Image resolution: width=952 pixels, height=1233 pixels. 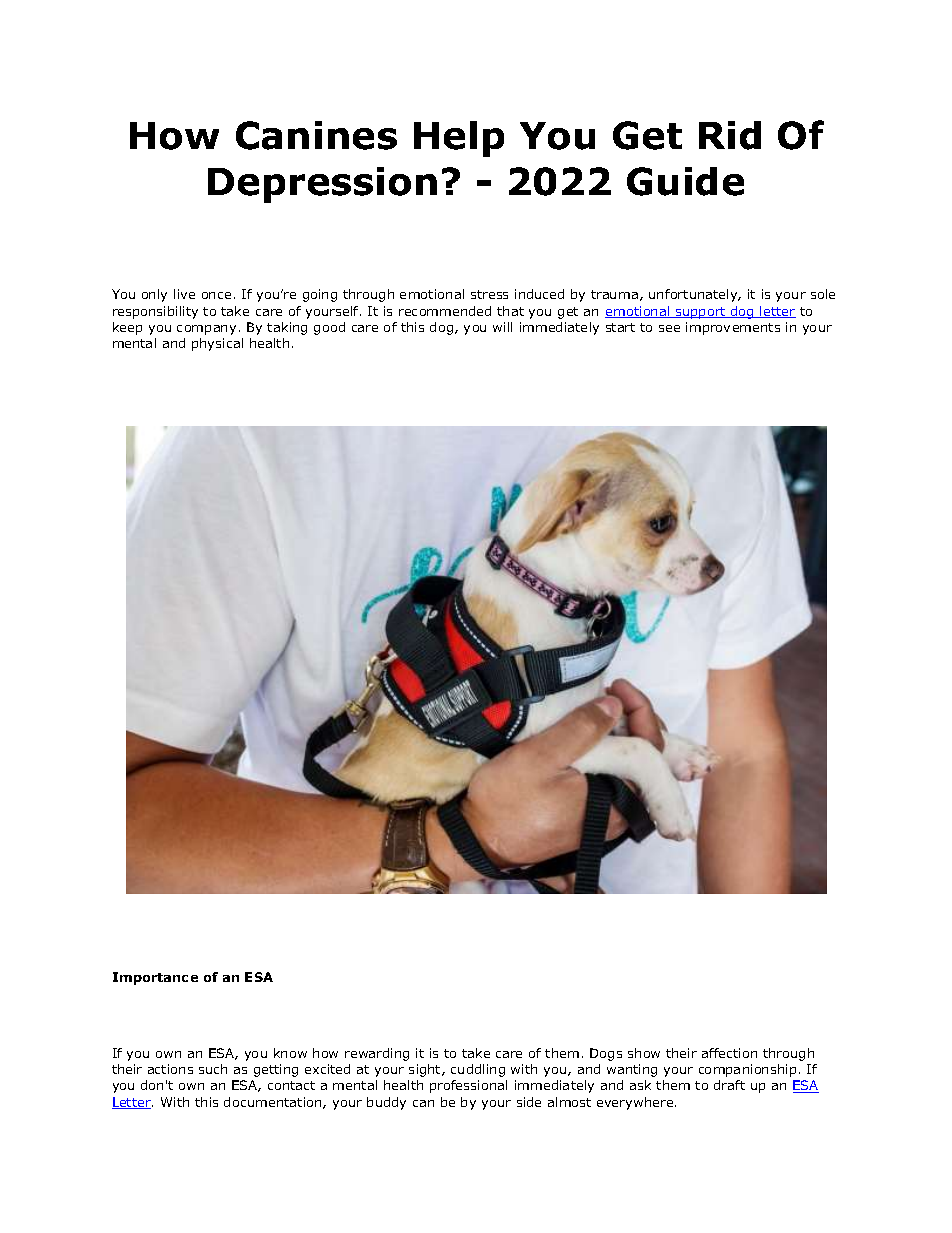 I want to click on physical, so click(x=217, y=344).
